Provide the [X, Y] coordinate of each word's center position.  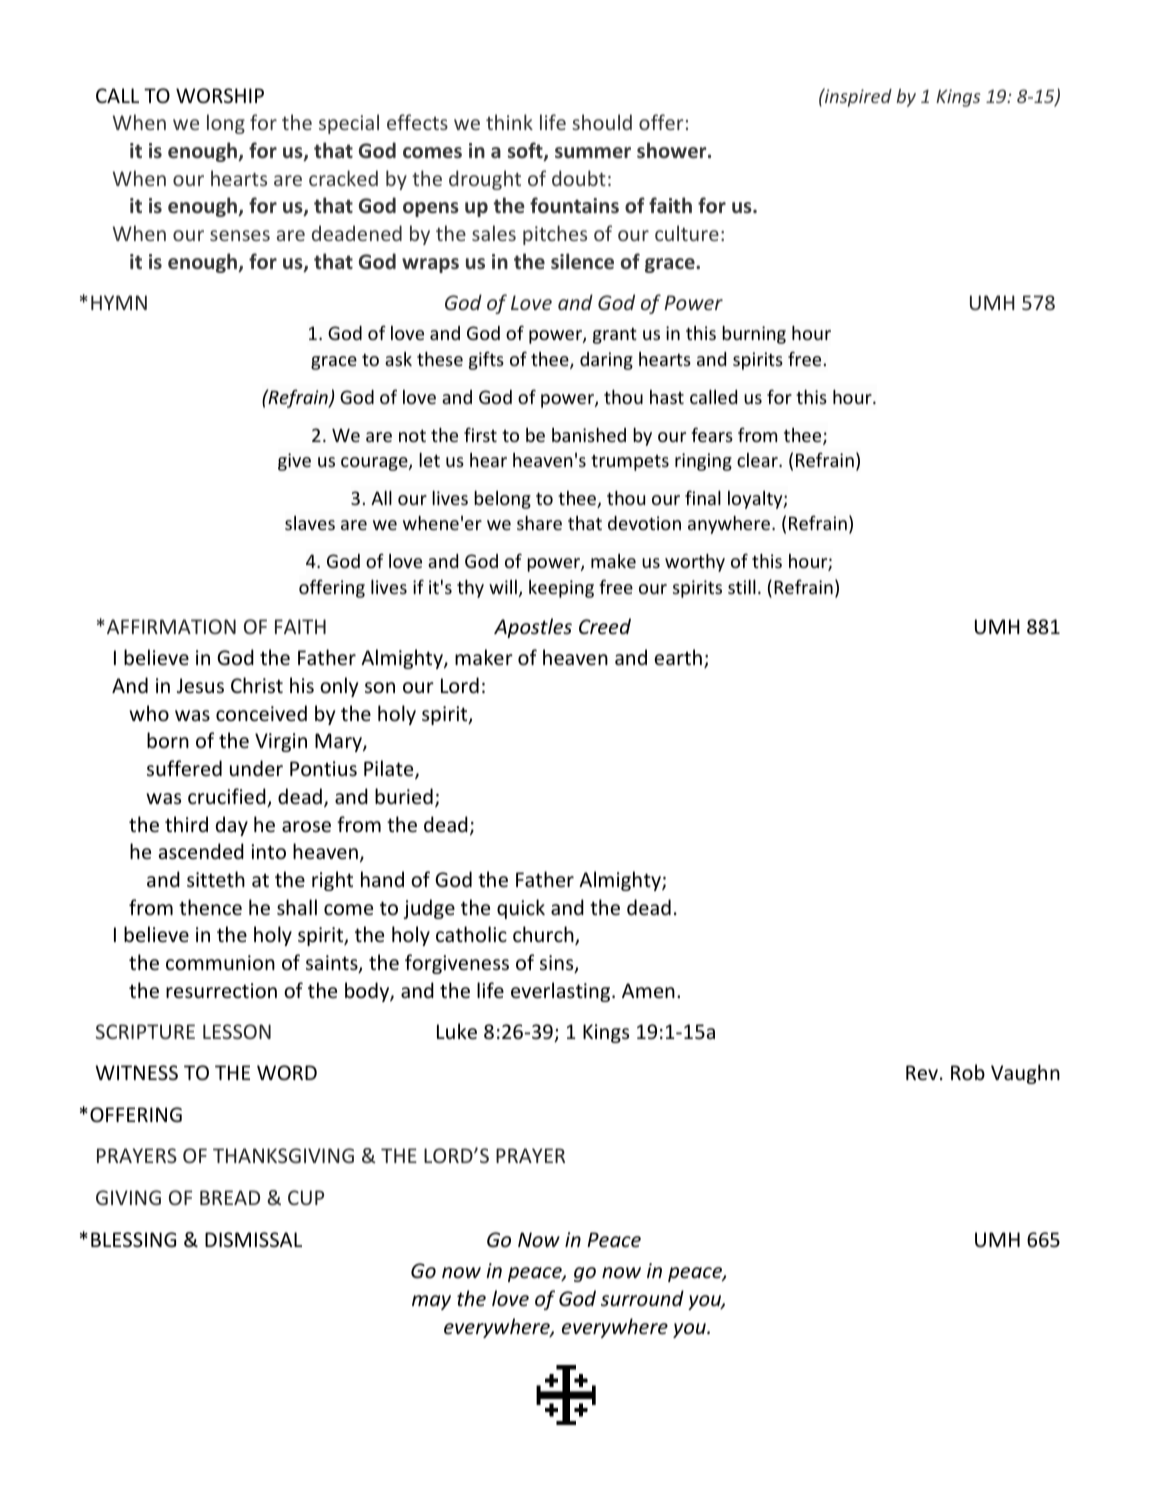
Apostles [533, 628]
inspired [857, 97]
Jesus [200, 686]
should [602, 122]
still [742, 587]
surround [642, 1298]
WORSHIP [220, 96]
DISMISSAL [253, 1240]
